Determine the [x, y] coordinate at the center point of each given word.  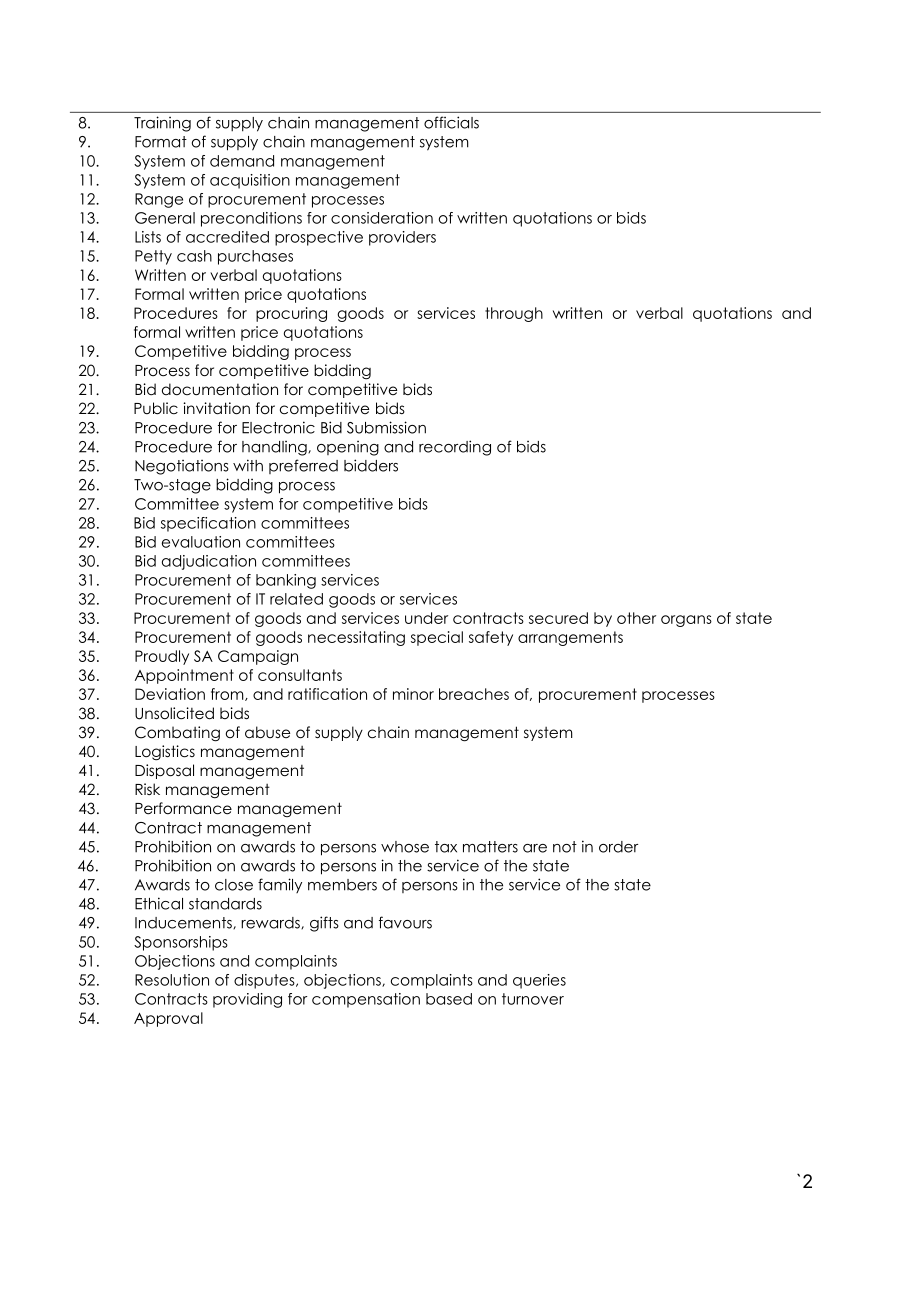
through [514, 314]
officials [451, 122]
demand [242, 161]
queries [539, 981]
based [449, 999]
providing [247, 1000]
